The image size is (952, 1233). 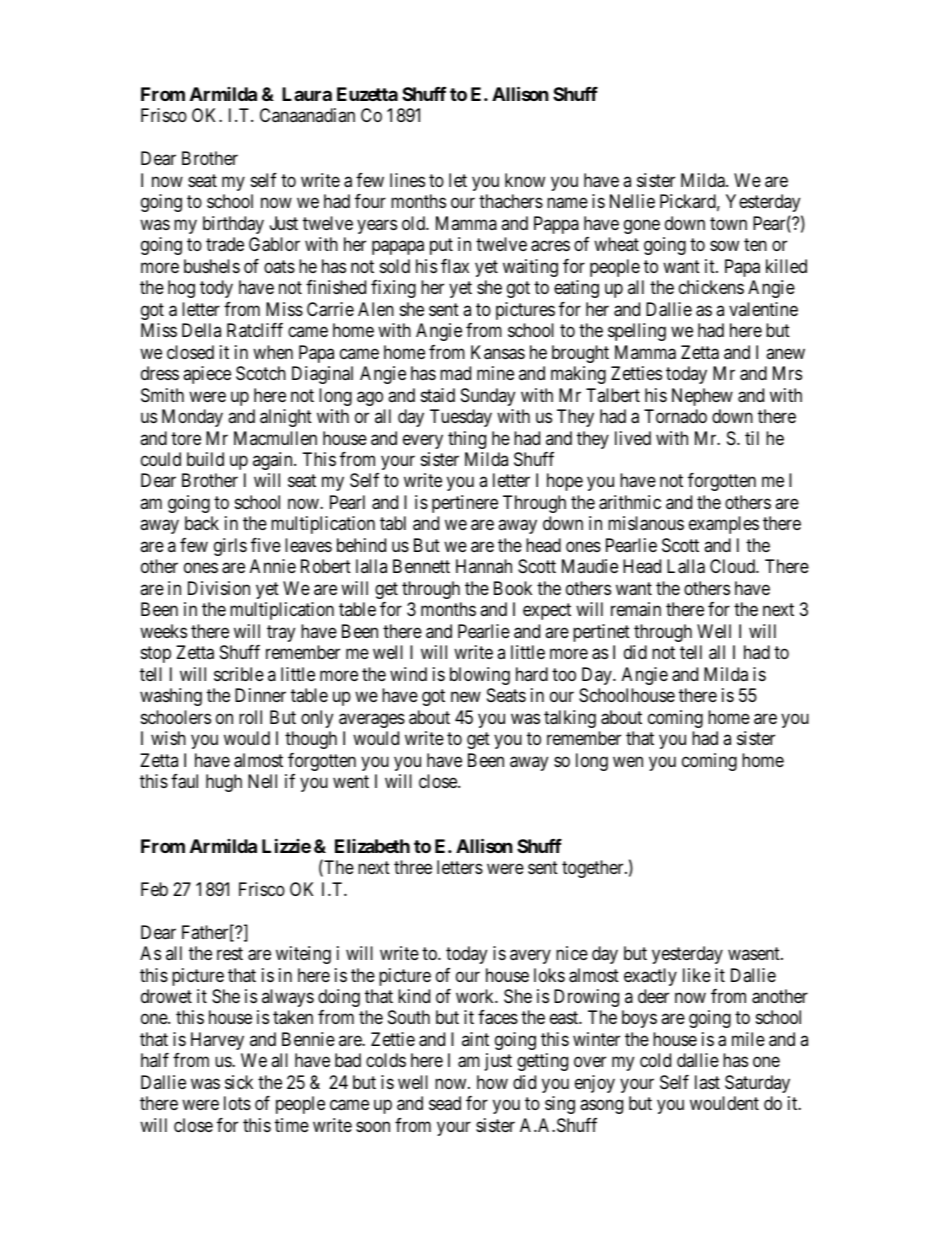 I want to click on how, so click(x=492, y=1082).
